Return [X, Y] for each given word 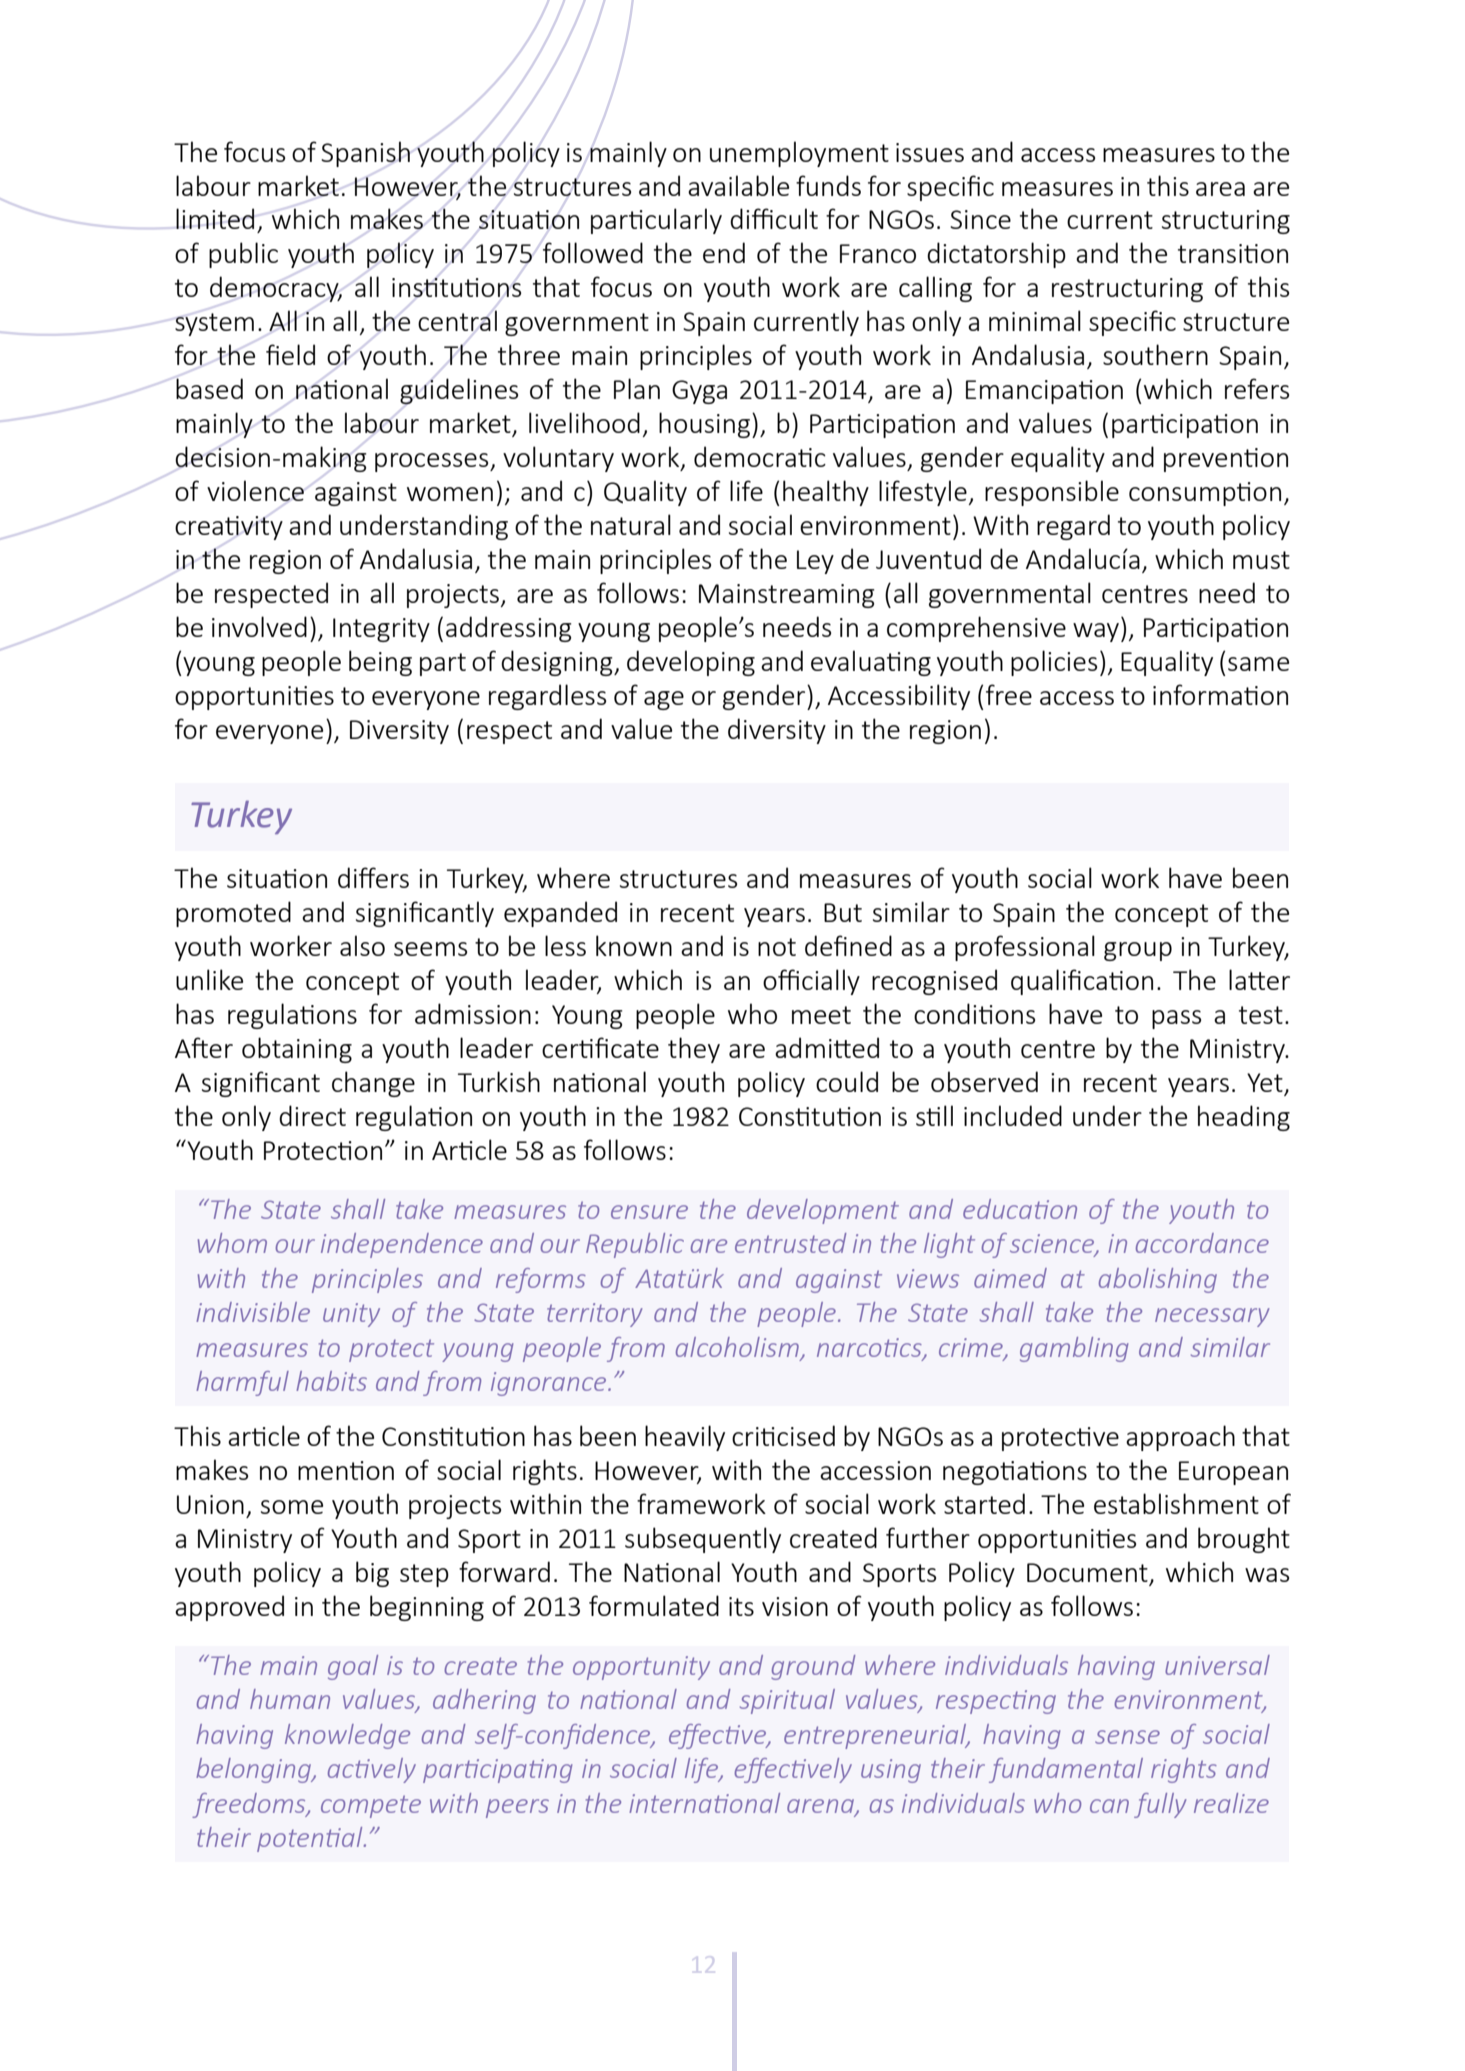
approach [1180, 1438]
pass [1176, 1019]
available [738, 185]
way [1096, 632]
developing [691, 663]
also [362, 945]
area [1220, 189]
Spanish [365, 154]
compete [371, 1806]
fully [1160, 1805]
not [777, 947]
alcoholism [737, 1347]
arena [821, 1807]
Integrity [381, 630]
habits [331, 1381]
